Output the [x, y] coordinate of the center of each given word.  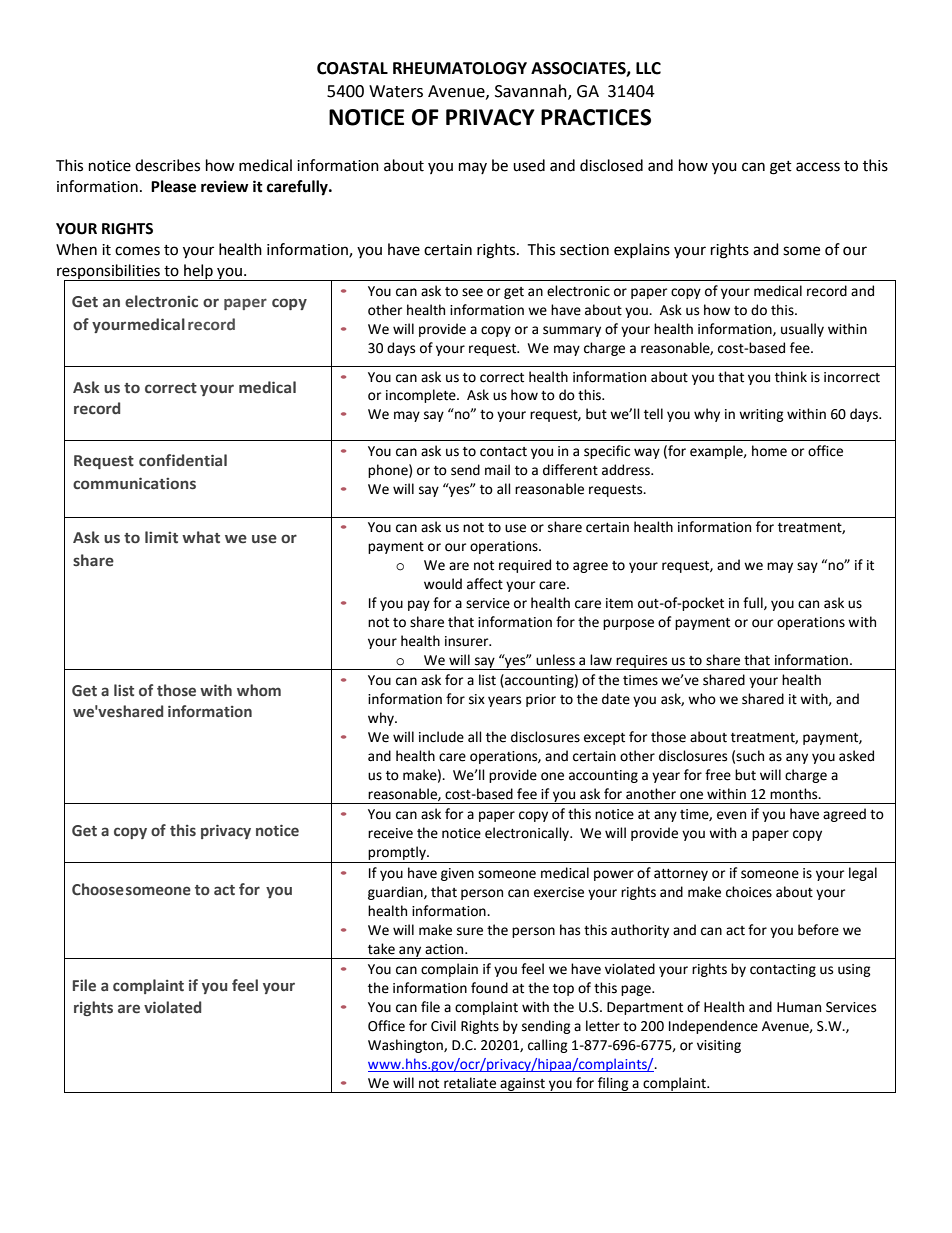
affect [485, 584]
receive [390, 833]
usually [802, 330]
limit [161, 537]
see [472, 292]
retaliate [470, 1083]
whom [259, 690]
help [198, 272]
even [731, 815]
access [818, 167]
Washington [406, 1046]
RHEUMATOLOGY [460, 68]
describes [167, 165]
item [619, 603]
